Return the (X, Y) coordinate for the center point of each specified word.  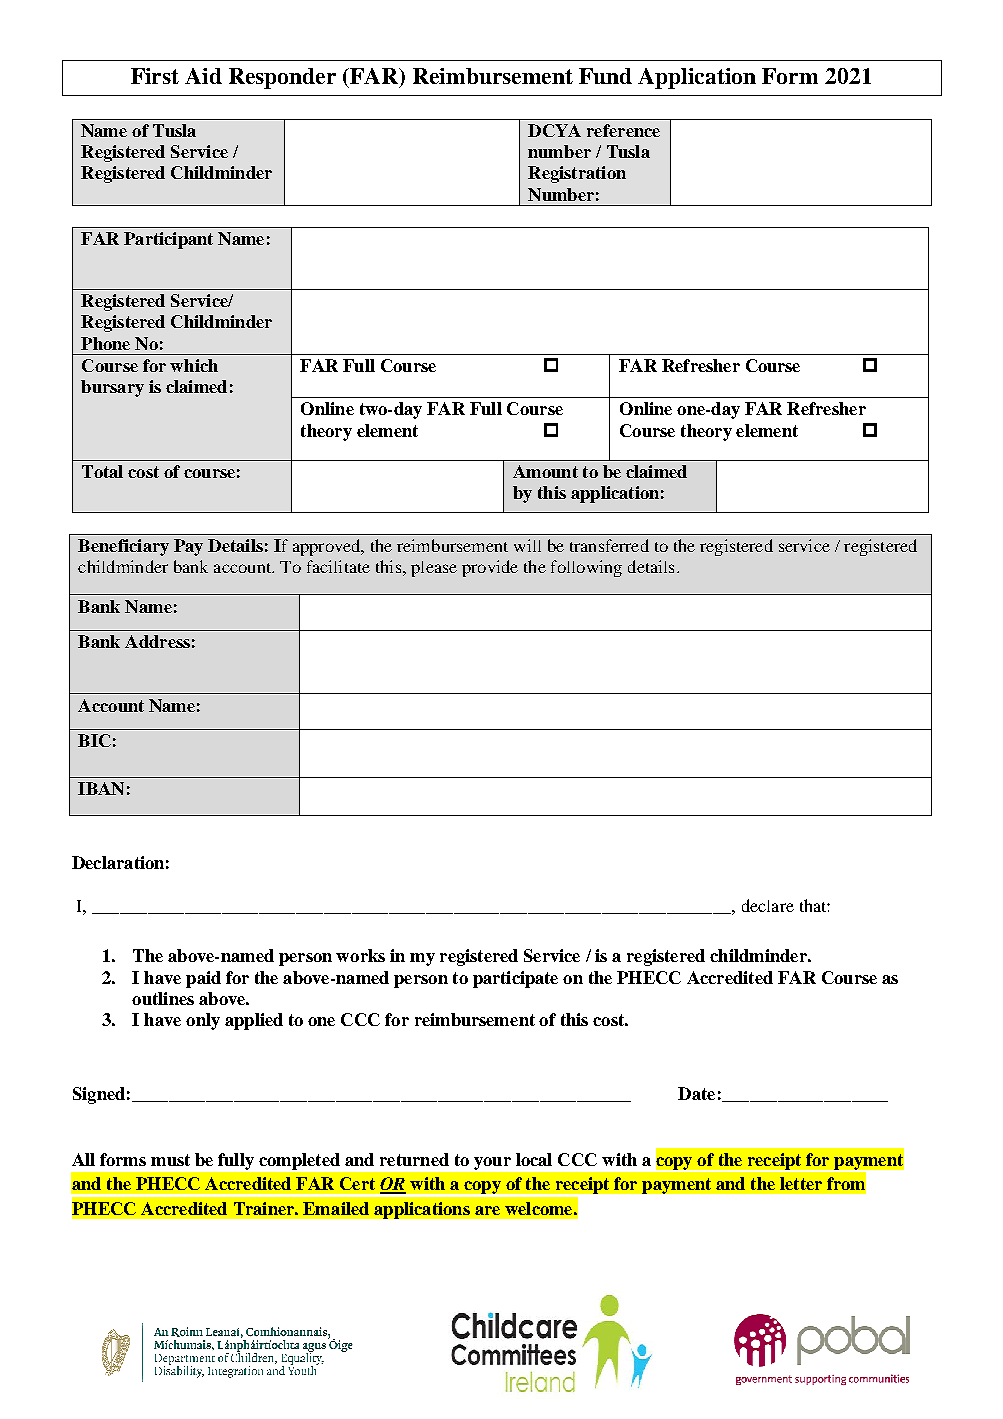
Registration (577, 174)
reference (623, 130)
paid (203, 979)
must (170, 1160)
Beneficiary (123, 547)
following (586, 568)
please (434, 569)
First (155, 76)
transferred (609, 545)
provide (490, 568)
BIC (94, 740)
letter (801, 1183)
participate (515, 979)
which (194, 365)
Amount (545, 471)
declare (768, 905)
